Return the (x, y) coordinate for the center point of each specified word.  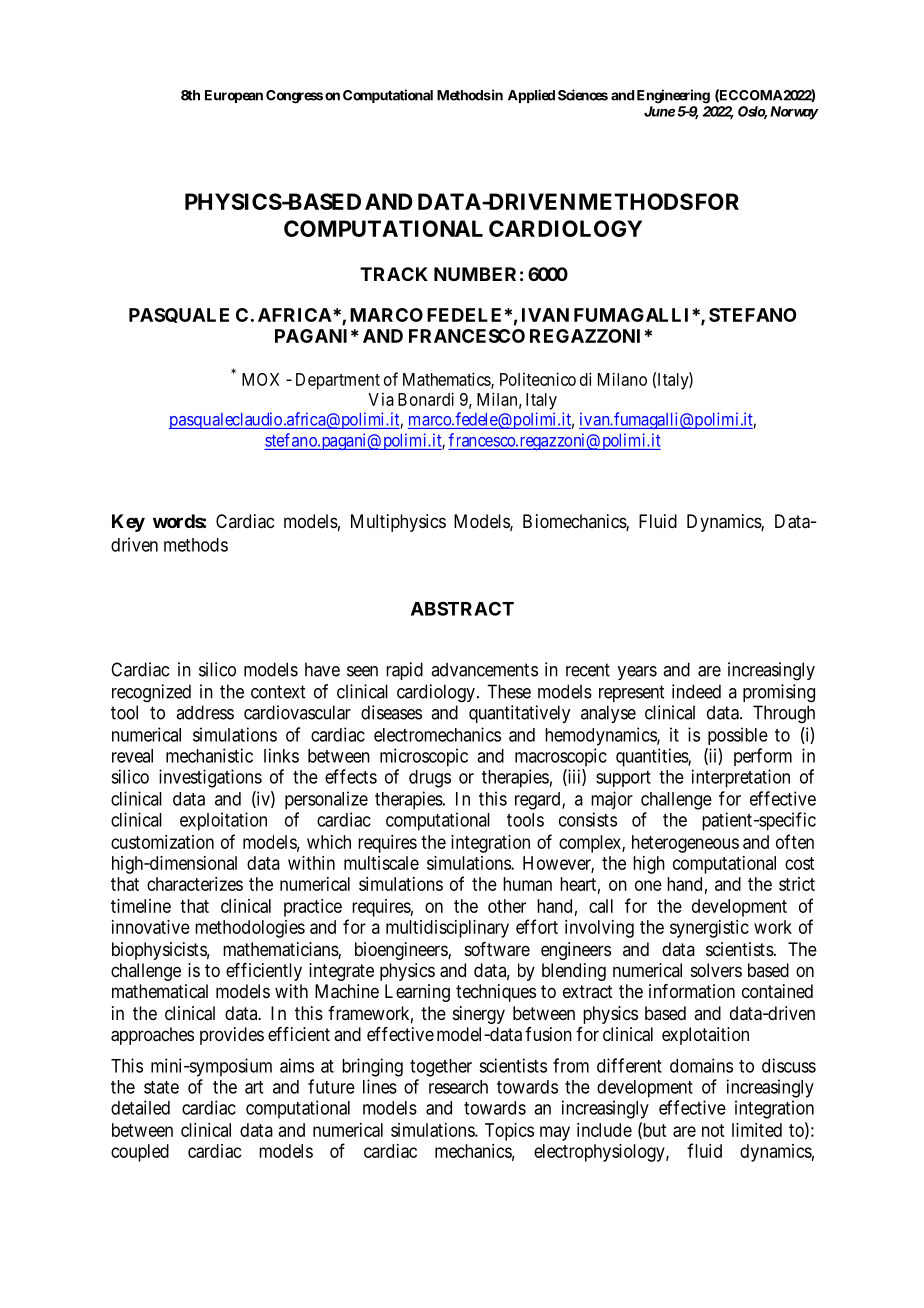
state (161, 1087)
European (234, 96)
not (713, 1130)
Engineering (673, 96)
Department (338, 381)
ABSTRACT (462, 609)
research (458, 1087)
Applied (531, 96)
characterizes (195, 884)
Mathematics (447, 380)
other (507, 906)
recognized (151, 693)
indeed (696, 691)
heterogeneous (685, 844)
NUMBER (475, 274)
